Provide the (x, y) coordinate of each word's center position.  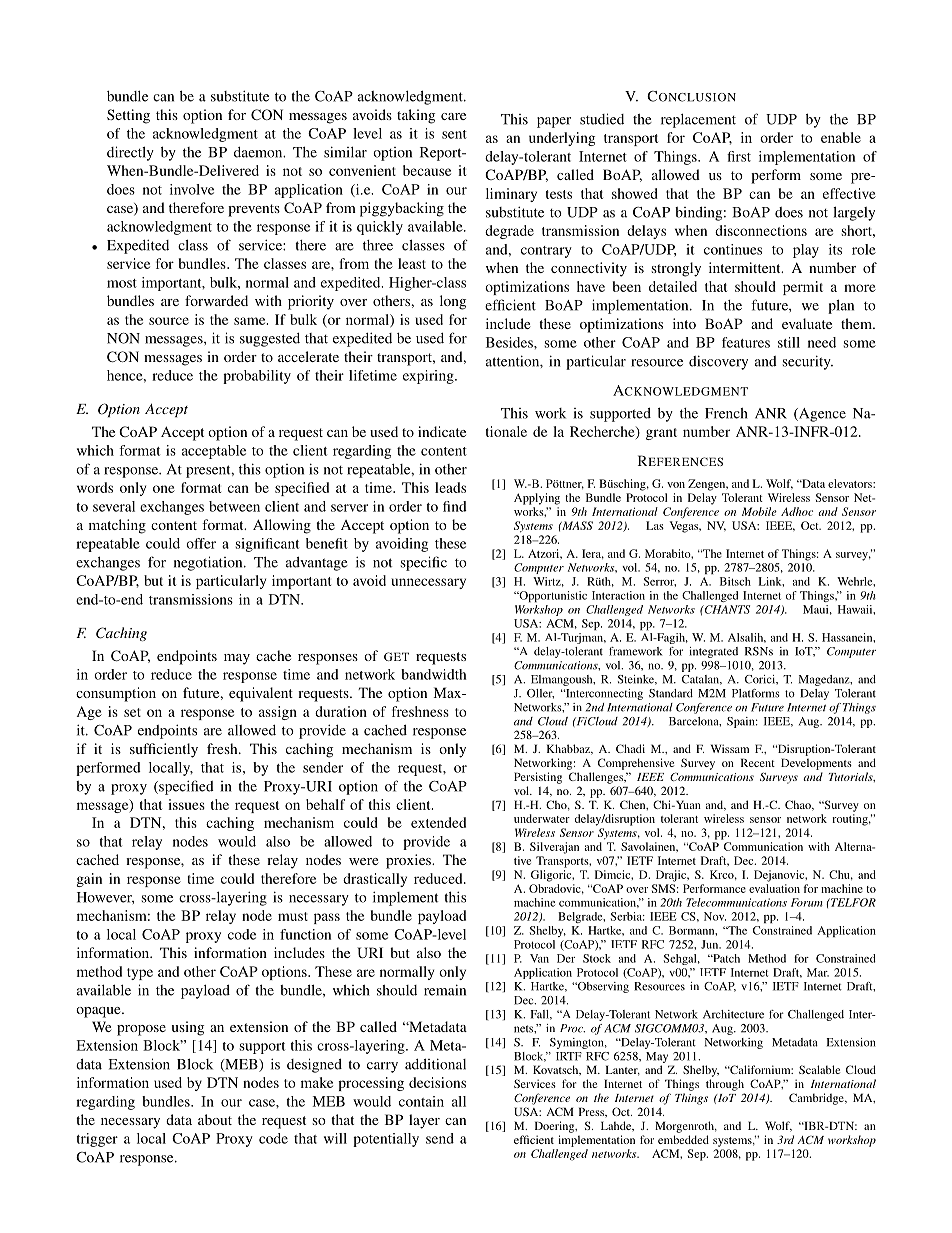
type (140, 974)
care (453, 116)
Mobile (759, 511)
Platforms (756, 693)
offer (201, 543)
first (739, 156)
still (789, 342)
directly (130, 153)
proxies (409, 861)
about (215, 1119)
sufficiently (164, 750)
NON (123, 338)
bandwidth (434, 674)
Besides (510, 342)
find (455, 506)
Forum (807, 902)
